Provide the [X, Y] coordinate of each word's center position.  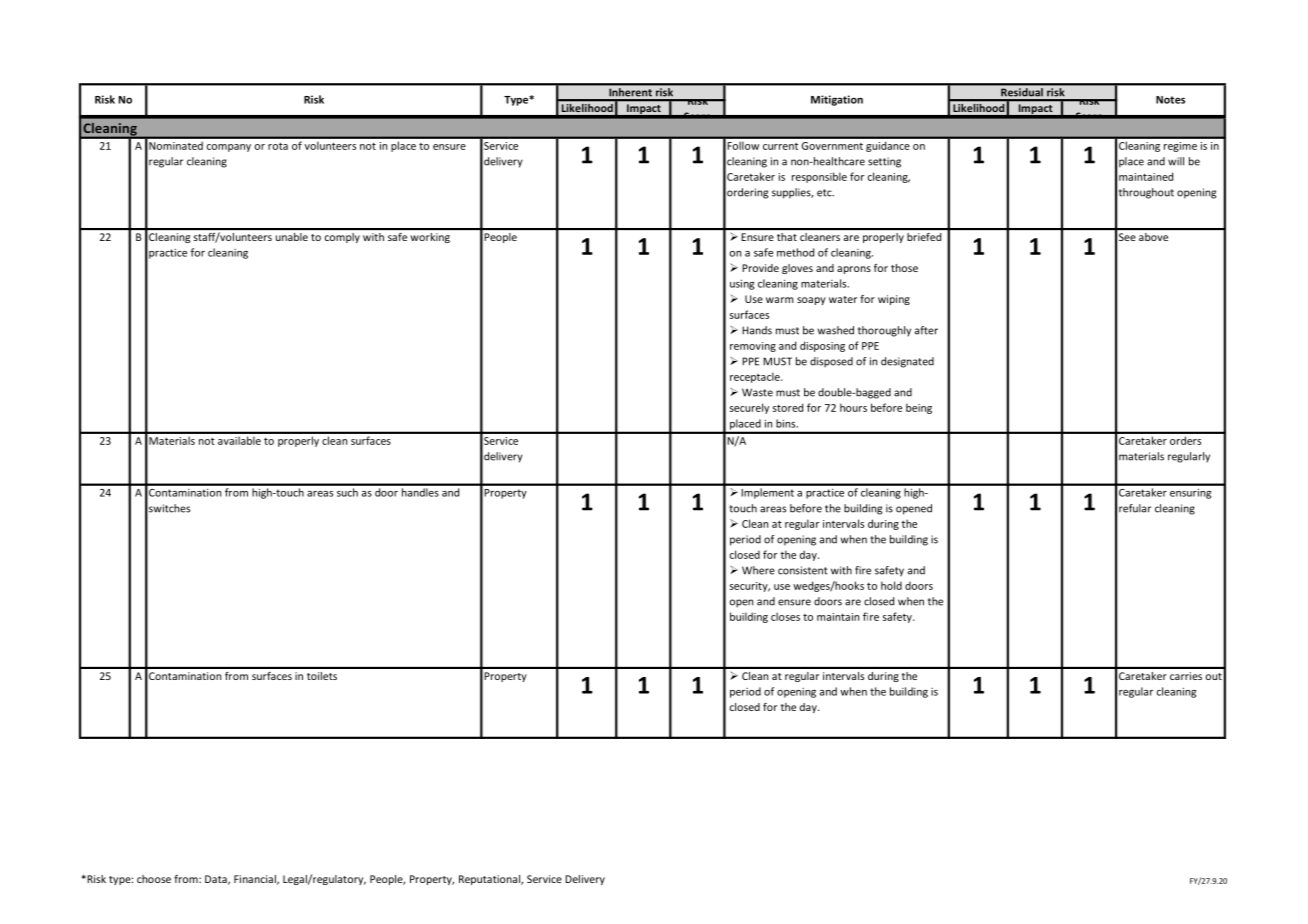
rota [278, 146]
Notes [1170, 100]
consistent [803, 570]
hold [891, 585]
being [919, 408]
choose [154, 879]
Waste [757, 392]
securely [749, 408]
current [780, 146]
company [229, 148]
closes [785, 616]
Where [758, 570]
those [904, 268]
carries [1186, 676]
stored [788, 407]
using [742, 284]
